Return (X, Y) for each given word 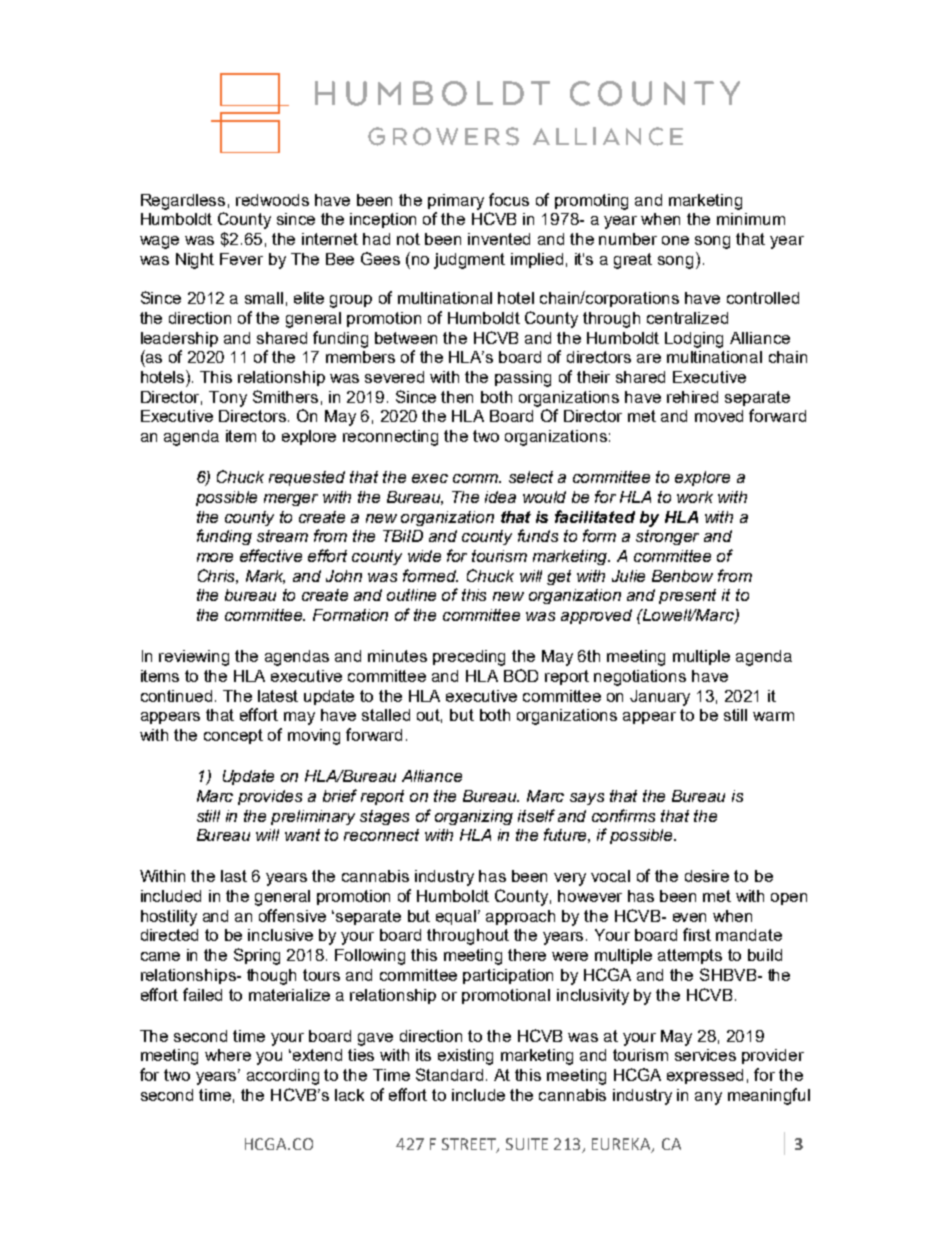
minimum (751, 219)
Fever (241, 259)
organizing (474, 817)
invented (499, 239)
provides (270, 797)
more (215, 557)
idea (500, 497)
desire (707, 876)
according (283, 1077)
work (695, 497)
